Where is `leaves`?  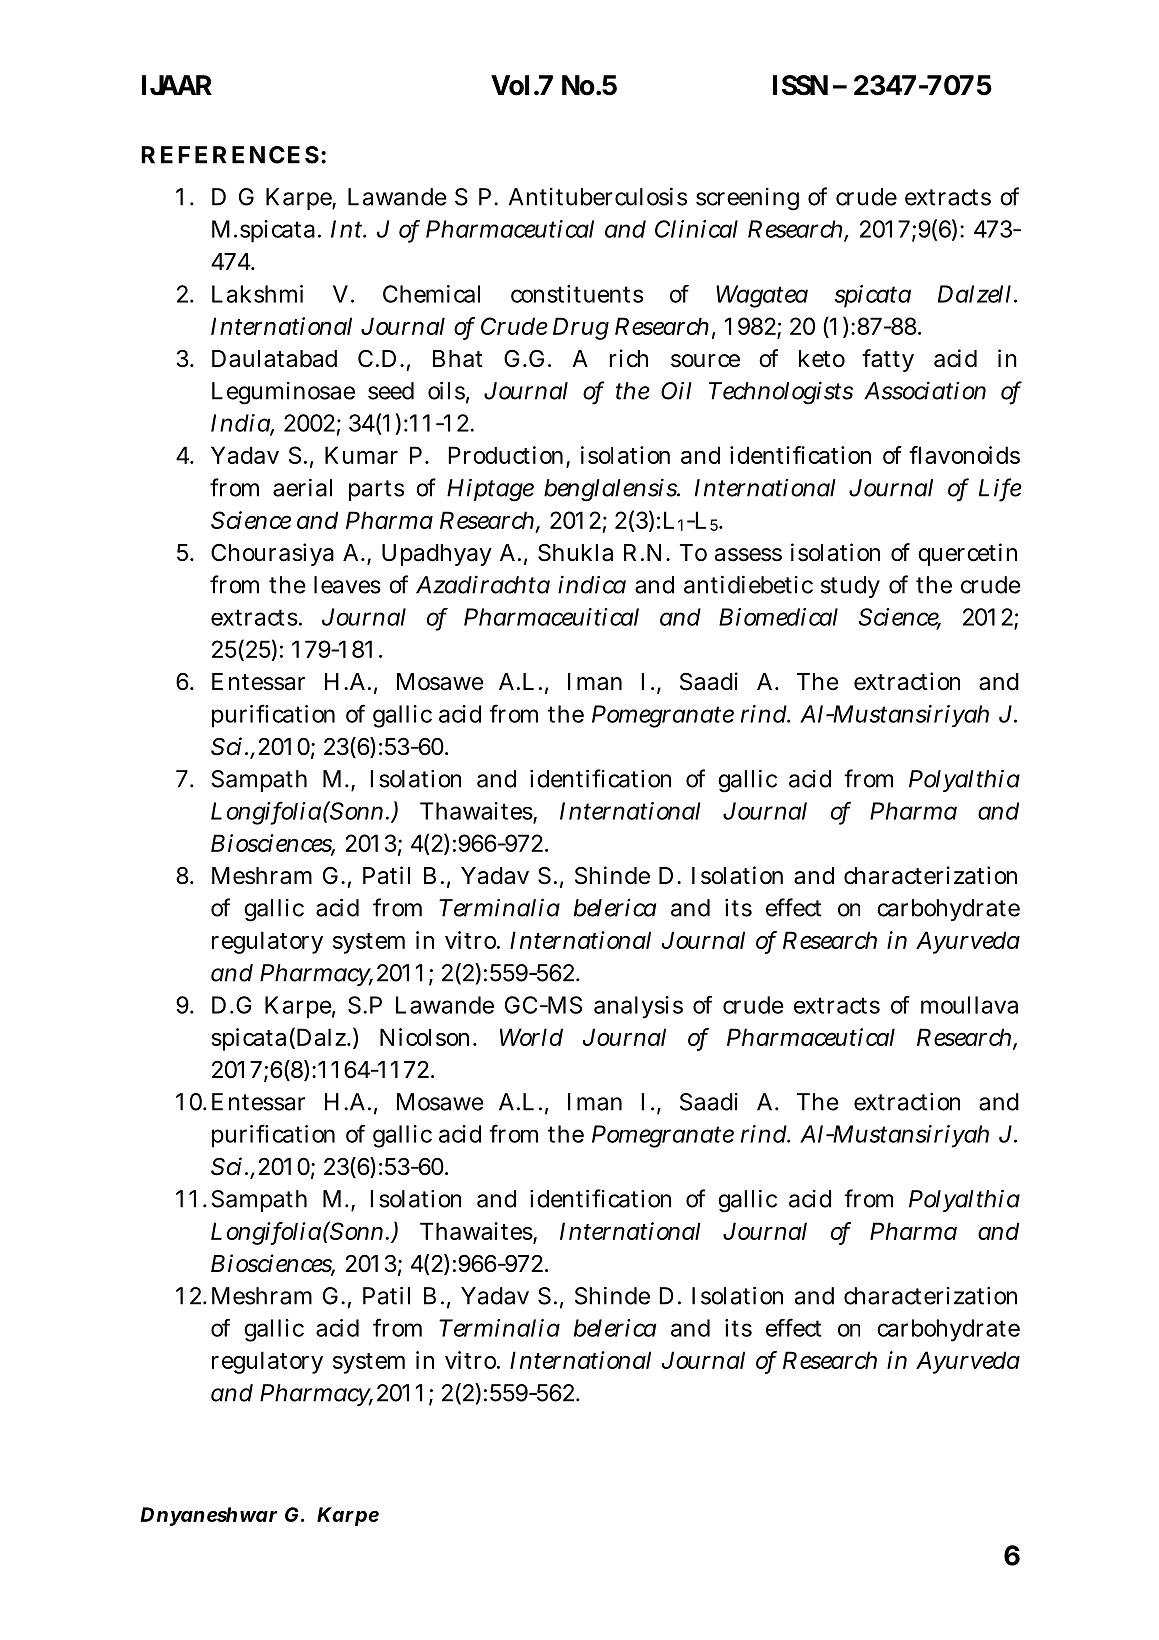 leaves is located at coordinates (347, 585).
